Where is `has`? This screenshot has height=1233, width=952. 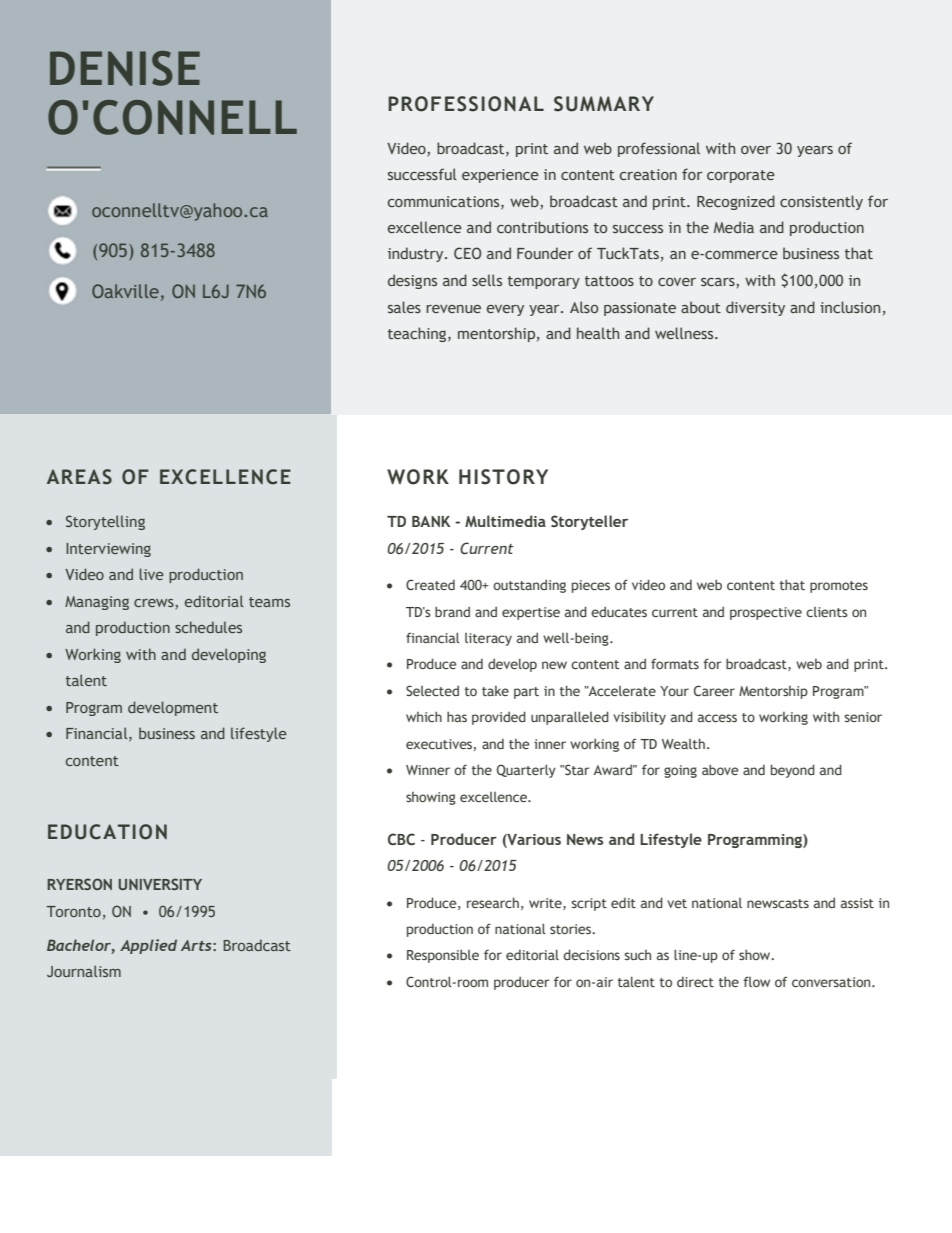 has is located at coordinates (457, 716).
